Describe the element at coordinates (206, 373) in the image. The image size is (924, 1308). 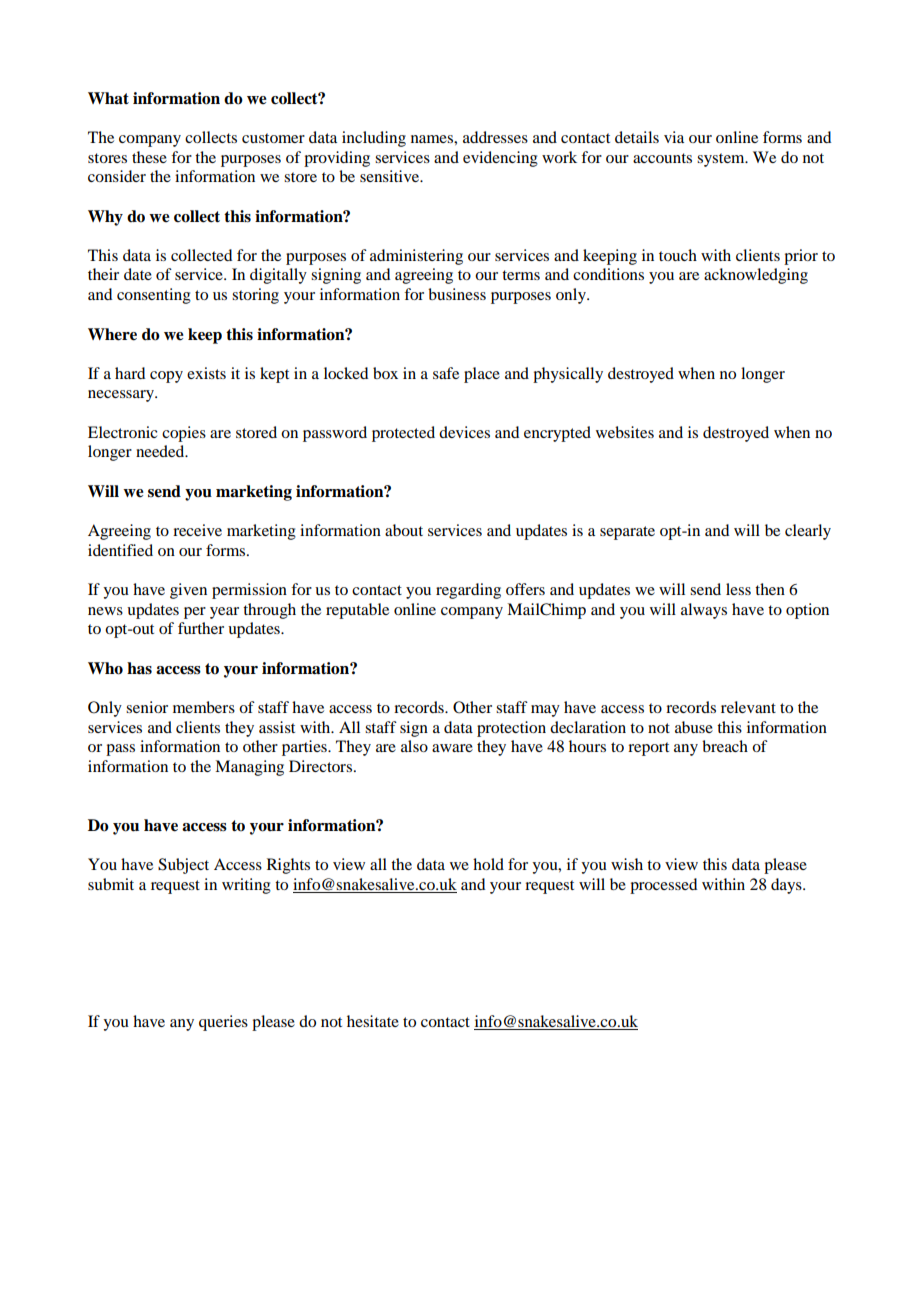
I see `exists` at that location.
